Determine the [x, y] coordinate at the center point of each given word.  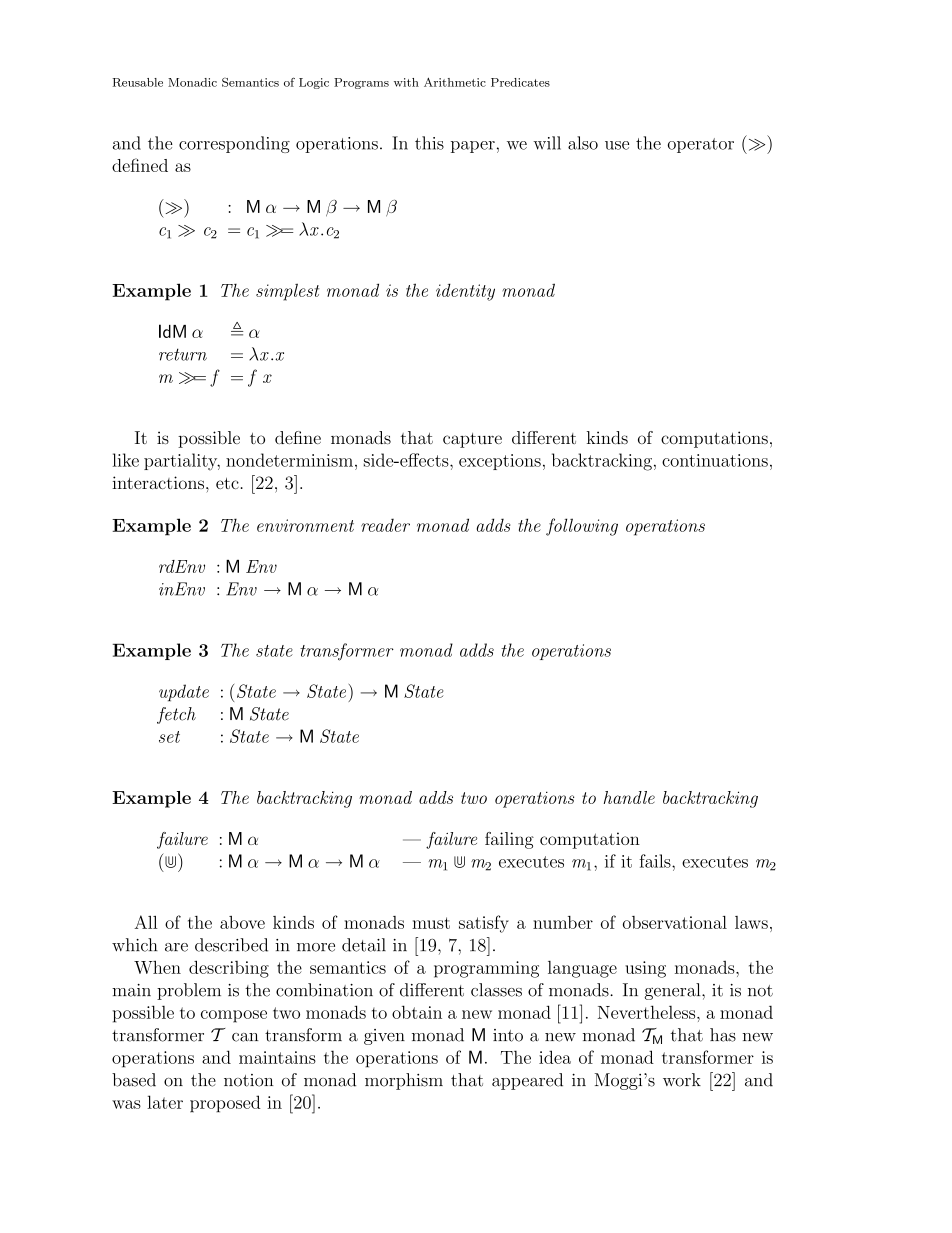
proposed [225, 1104]
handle [629, 797]
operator [701, 145]
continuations [715, 460]
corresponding [234, 144]
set [169, 737]
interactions [159, 482]
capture [472, 440]
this [429, 143]
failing [509, 840]
